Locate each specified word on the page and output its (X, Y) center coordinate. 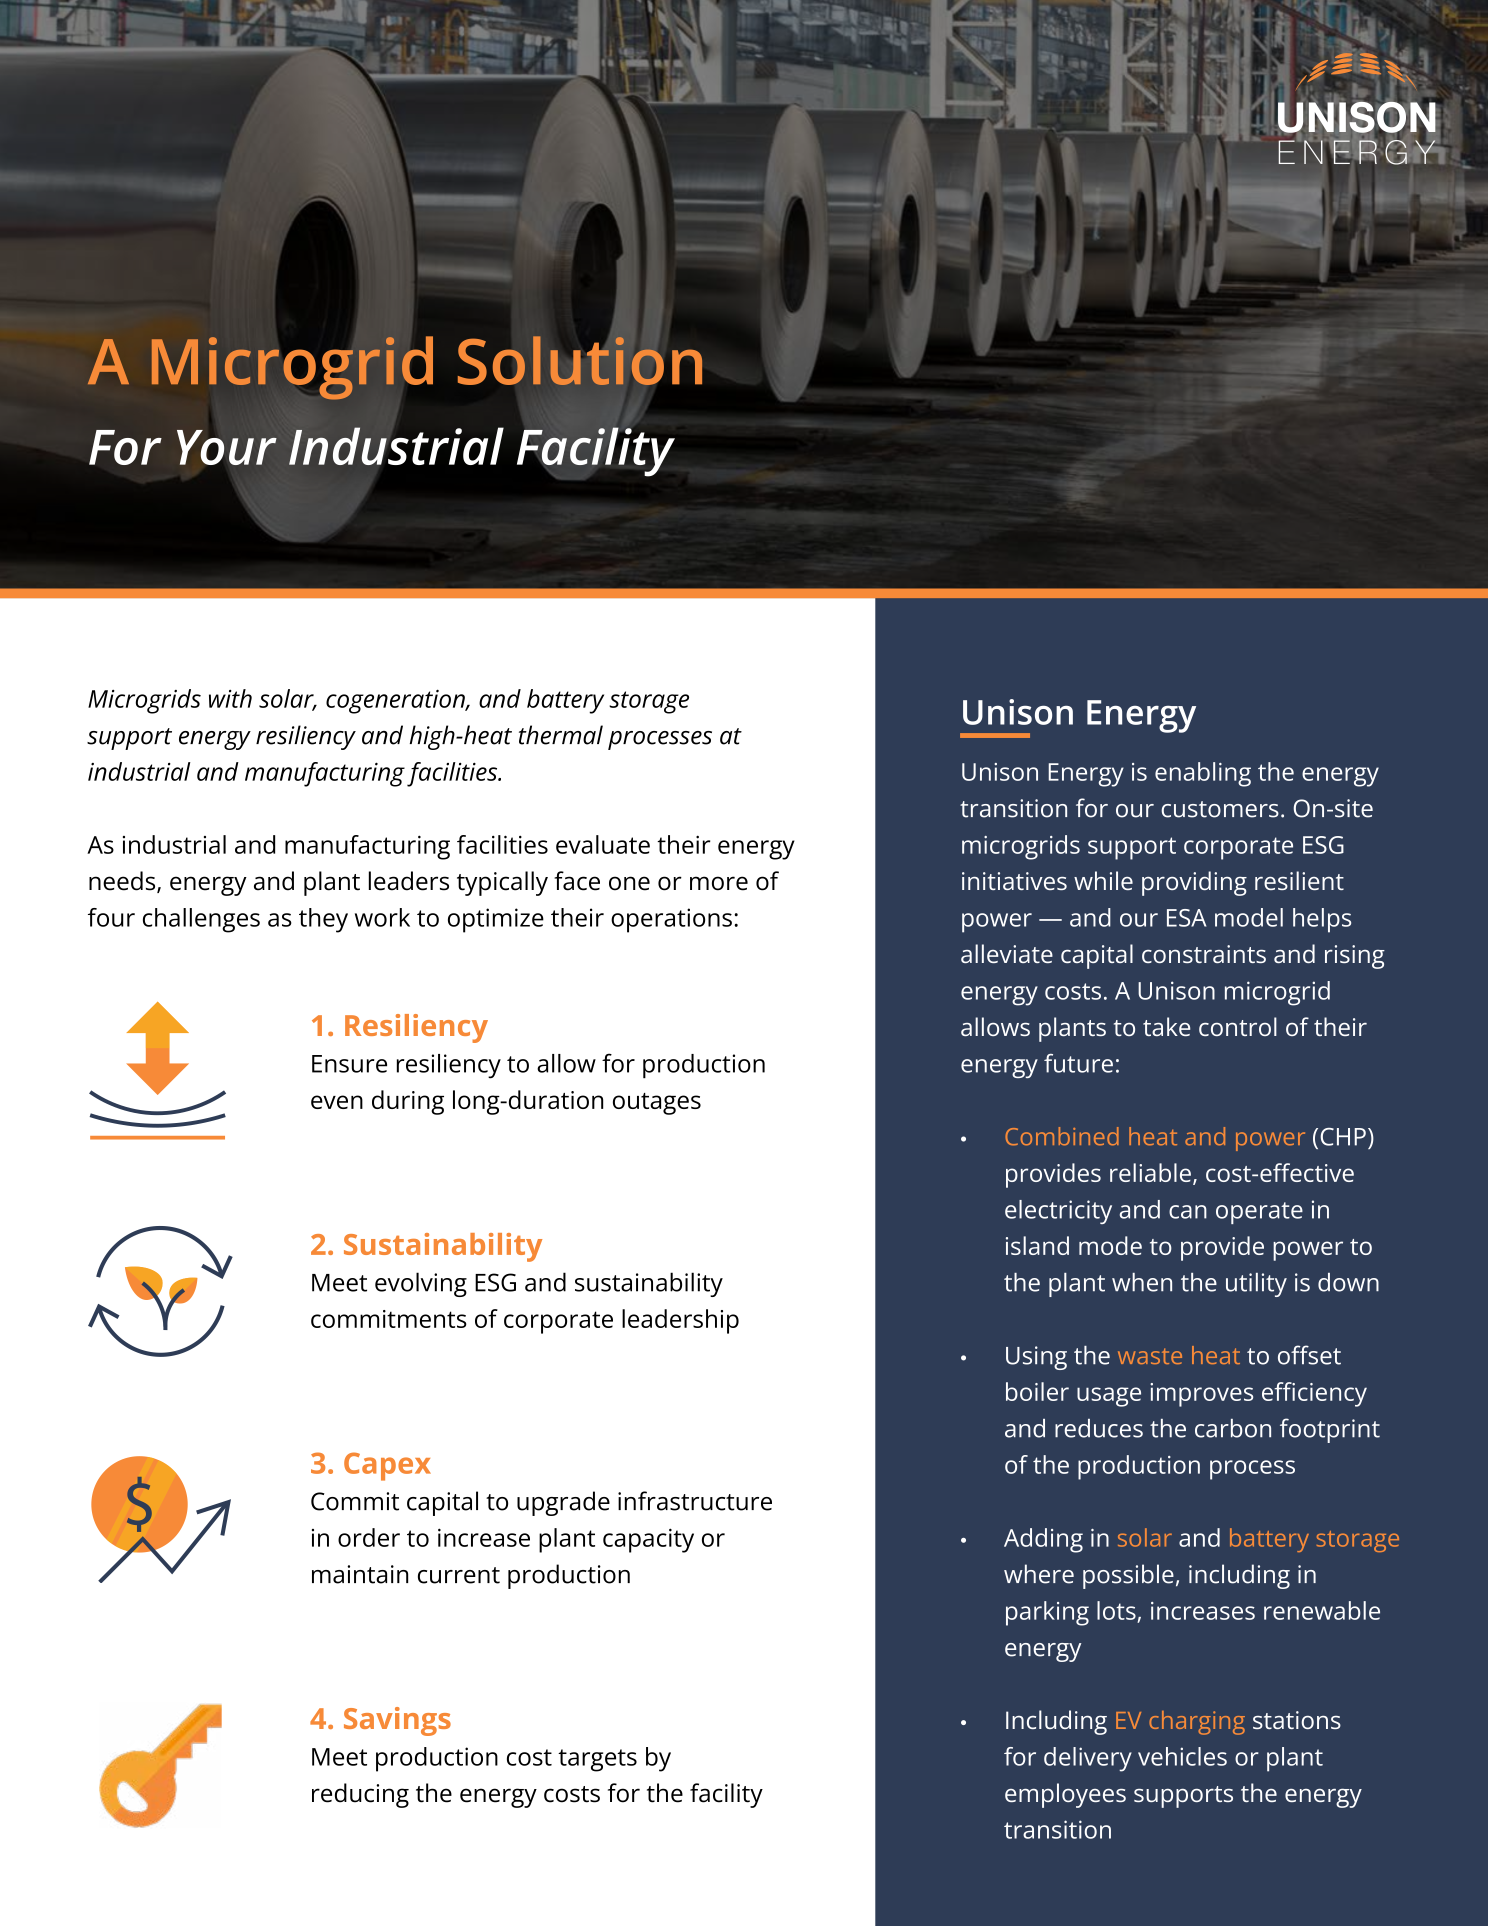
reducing (360, 1795)
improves (1201, 1395)
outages (657, 1104)
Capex (387, 1466)
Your (227, 447)
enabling (1203, 774)
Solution (580, 359)
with (230, 698)
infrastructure (695, 1501)
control (1238, 1026)
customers (1220, 809)
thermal (561, 735)
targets (597, 1760)
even (337, 1102)
